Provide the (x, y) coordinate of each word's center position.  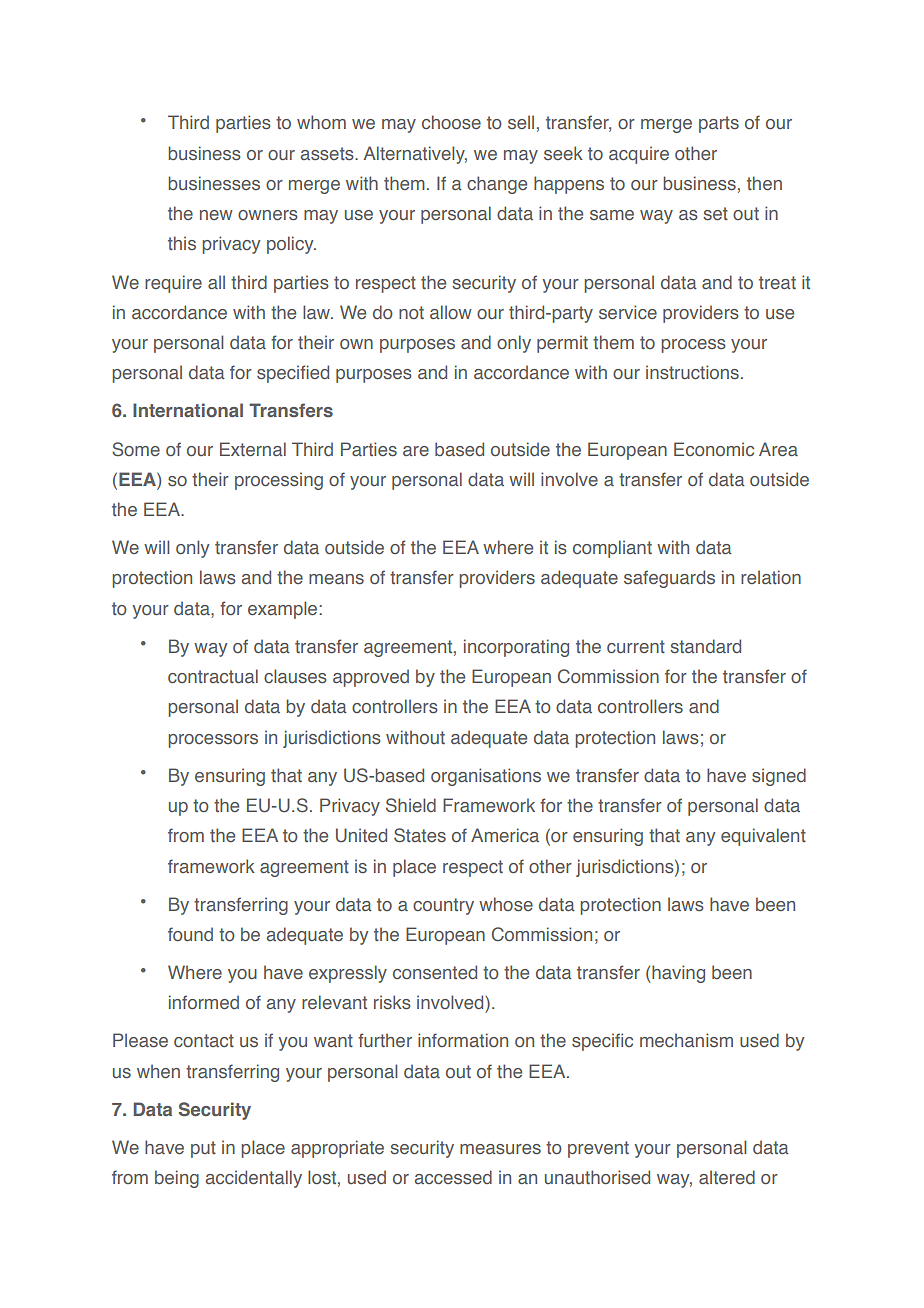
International (188, 410)
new (216, 215)
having (678, 974)
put (203, 1149)
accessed (453, 1177)
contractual (213, 676)
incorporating (516, 648)
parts (719, 124)
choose (451, 122)
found (190, 934)
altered (727, 1177)
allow (451, 312)
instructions (692, 372)
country (443, 906)
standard (705, 646)
